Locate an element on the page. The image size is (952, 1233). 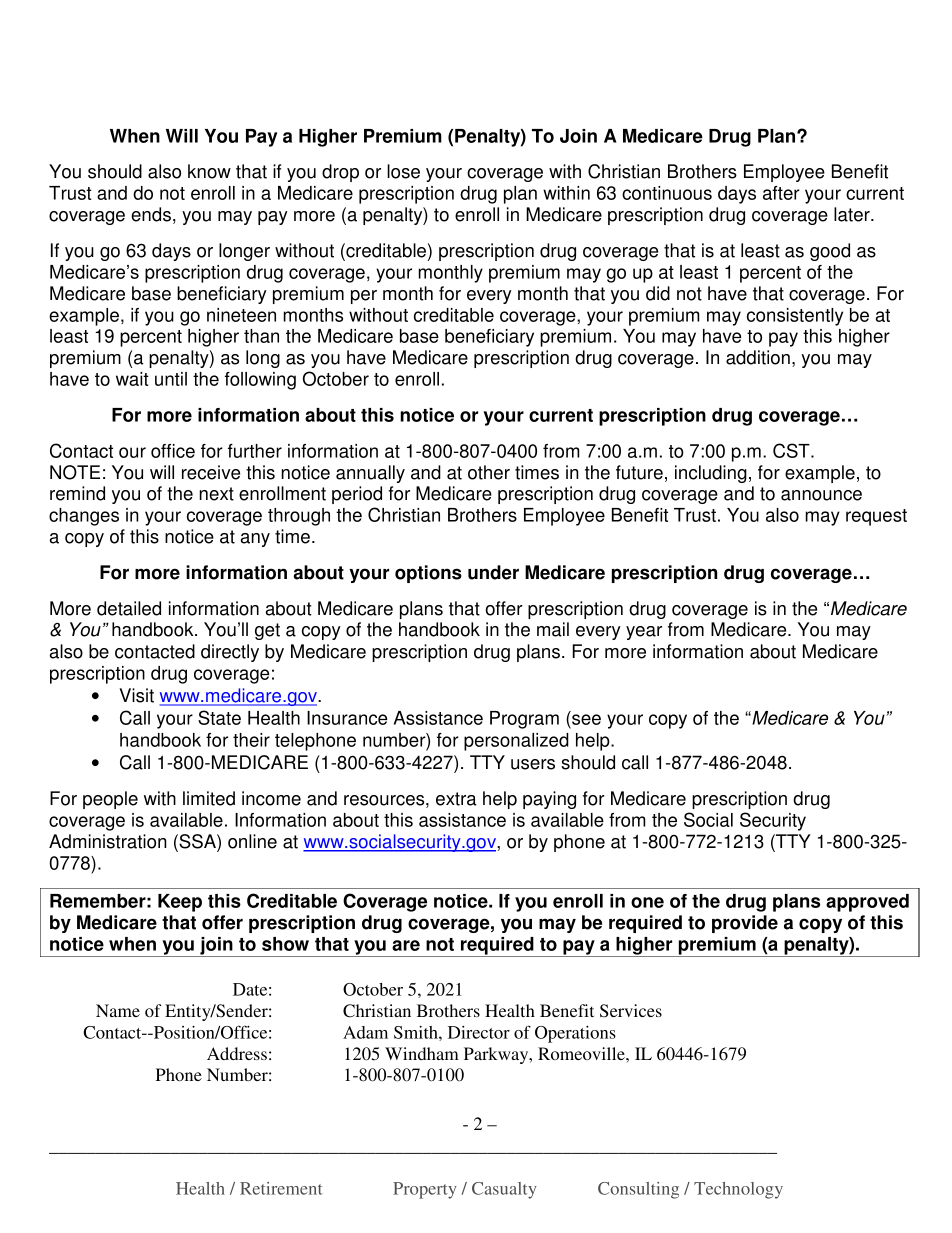
under is located at coordinates (493, 572).
